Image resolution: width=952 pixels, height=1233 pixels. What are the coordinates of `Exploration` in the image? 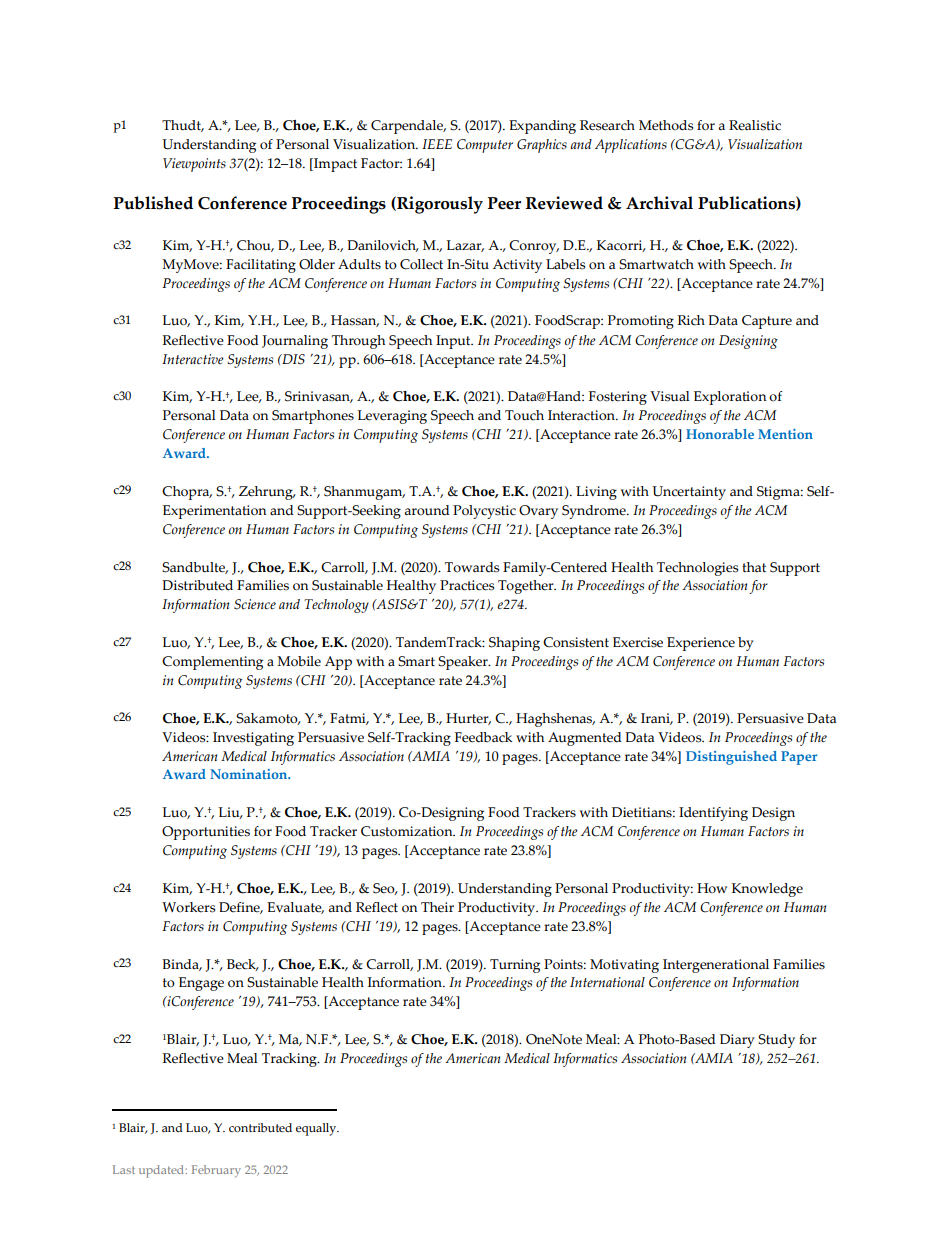 It's located at (730, 398).
